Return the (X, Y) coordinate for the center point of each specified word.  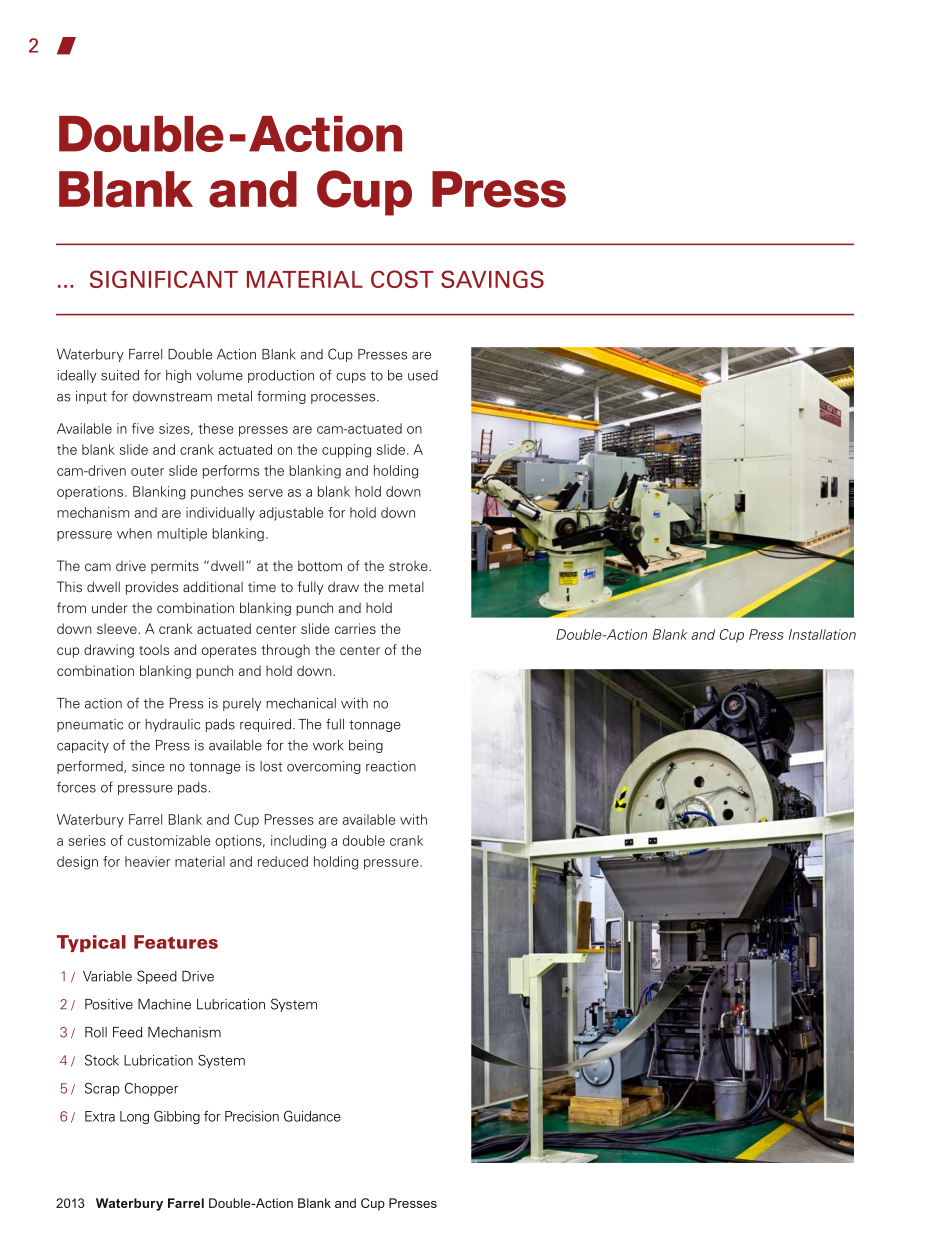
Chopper (151, 1089)
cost (402, 279)
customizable (168, 840)
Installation (822, 634)
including (298, 842)
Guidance (312, 1116)
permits (175, 567)
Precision (252, 1116)
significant (164, 279)
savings (492, 279)
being (366, 746)
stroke (409, 566)
